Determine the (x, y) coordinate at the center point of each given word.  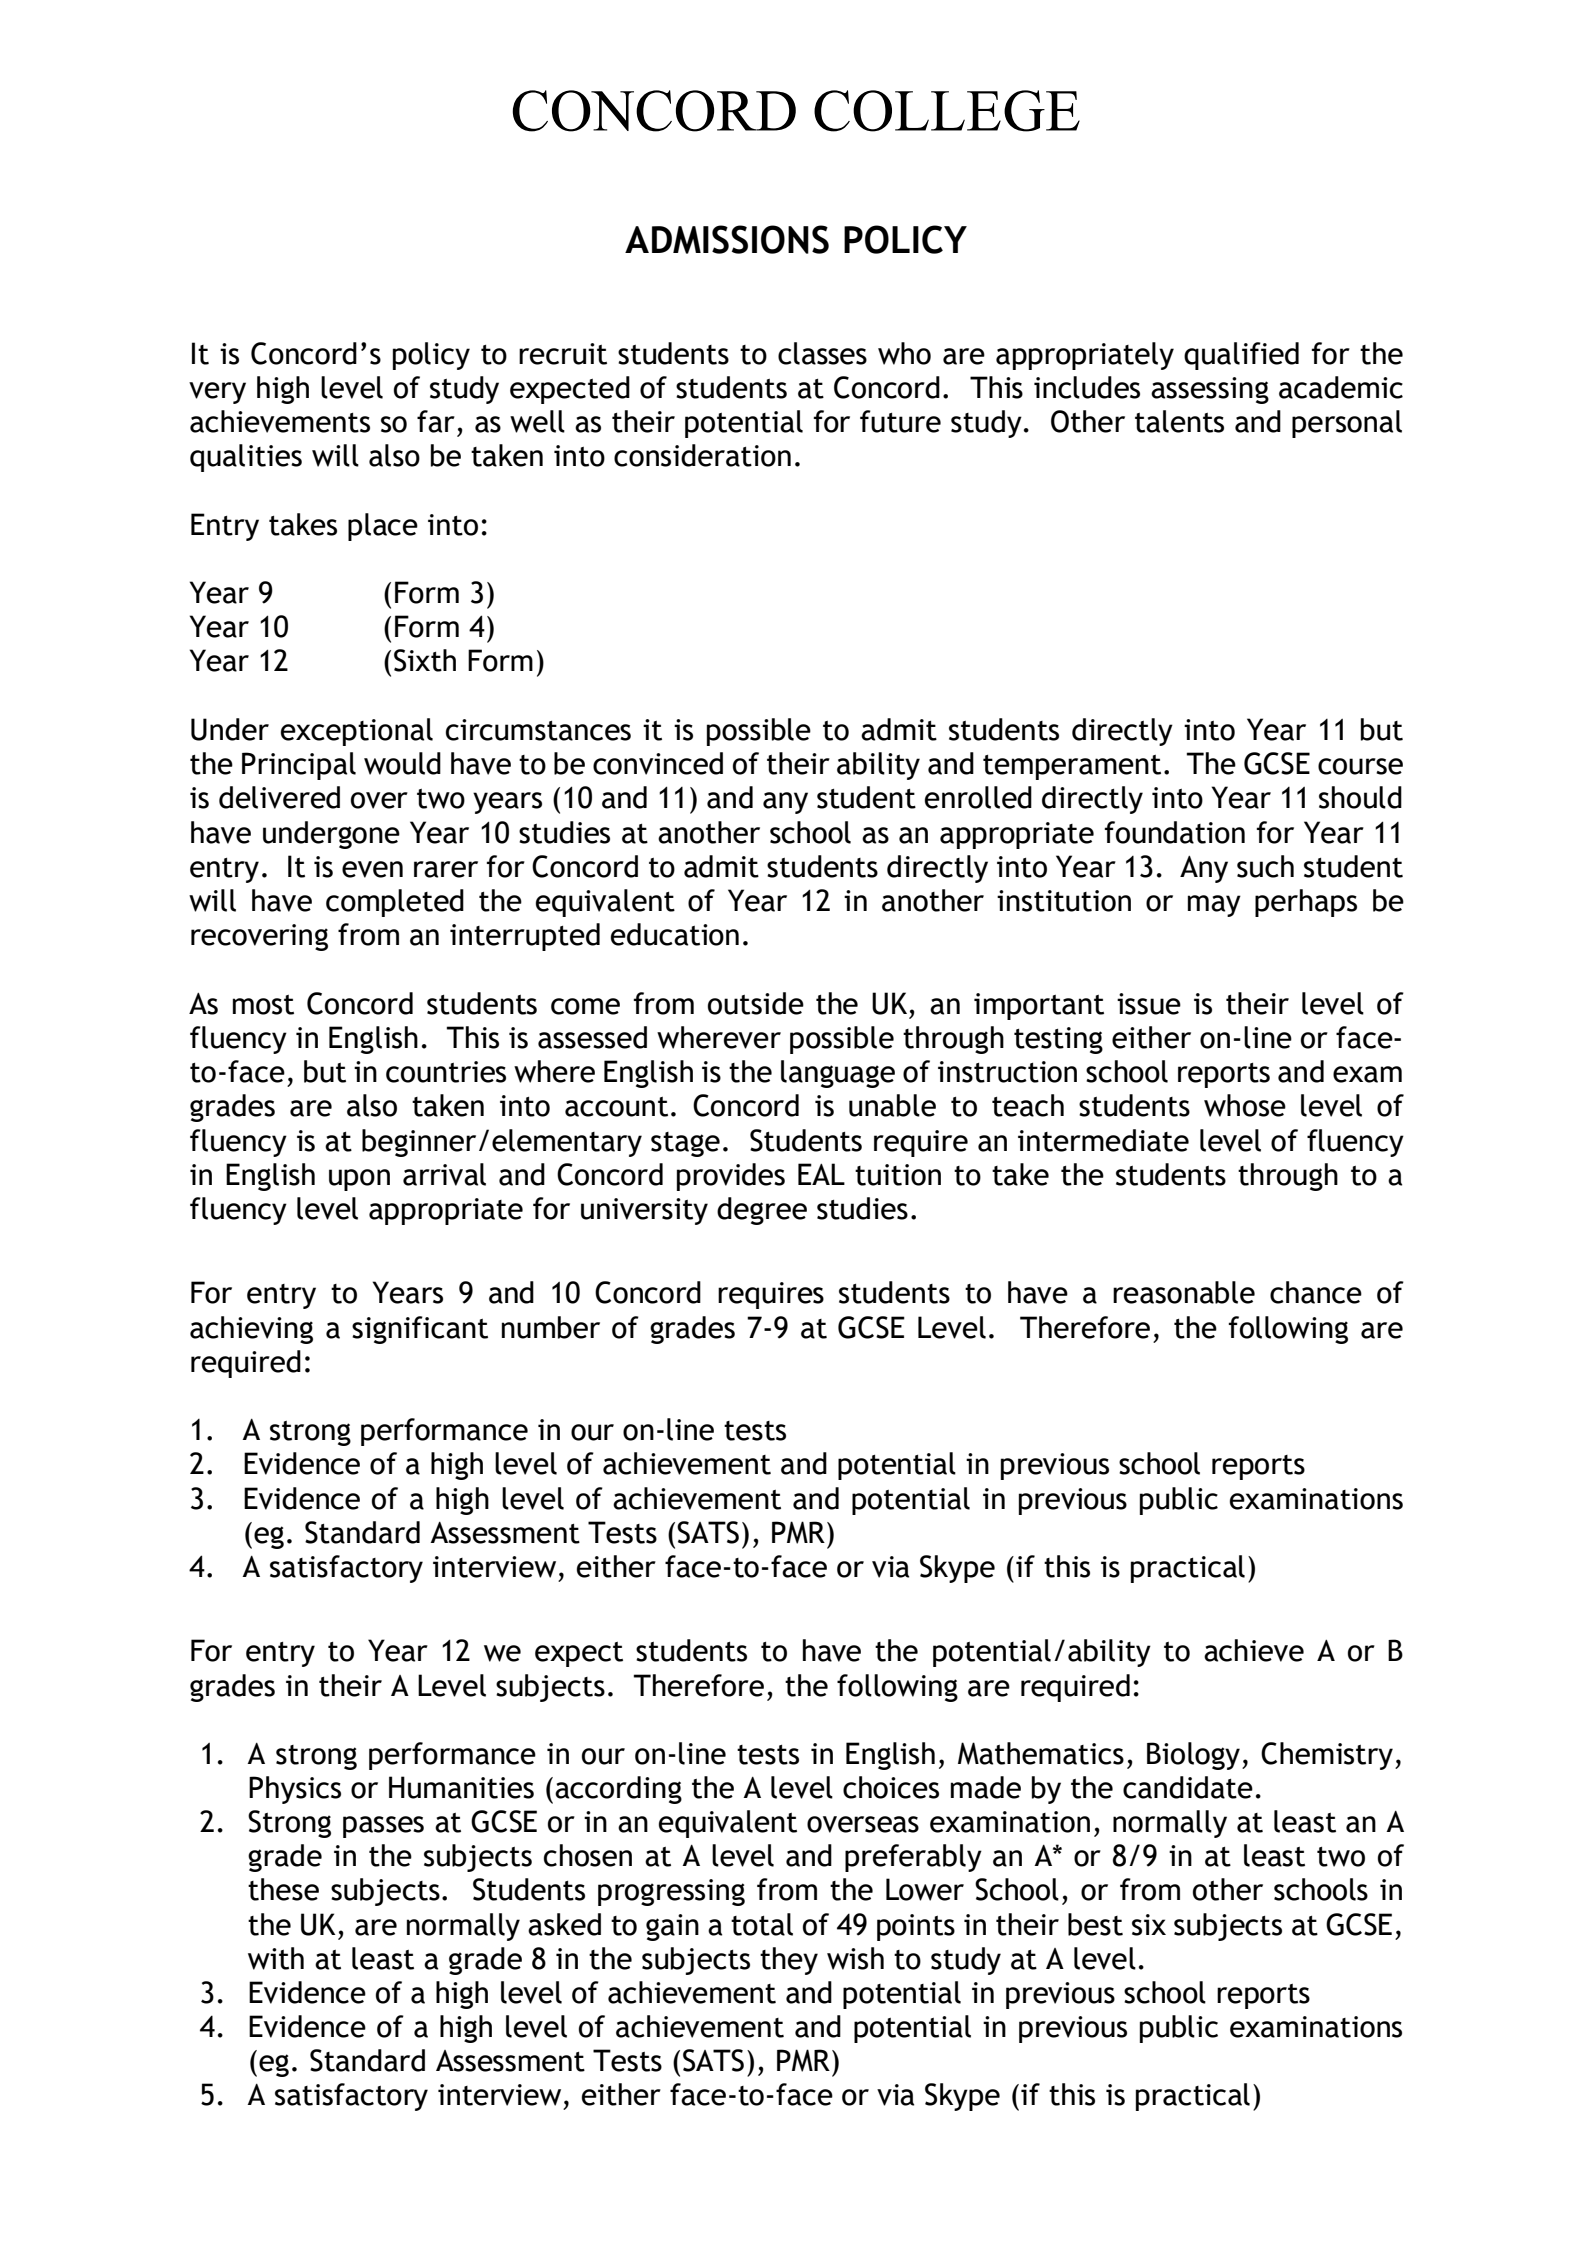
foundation (1175, 832)
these (283, 1889)
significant (420, 1330)
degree (762, 1211)
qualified (1241, 356)
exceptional (357, 732)
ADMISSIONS (727, 239)
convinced (658, 763)
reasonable (1184, 1292)
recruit (563, 354)
